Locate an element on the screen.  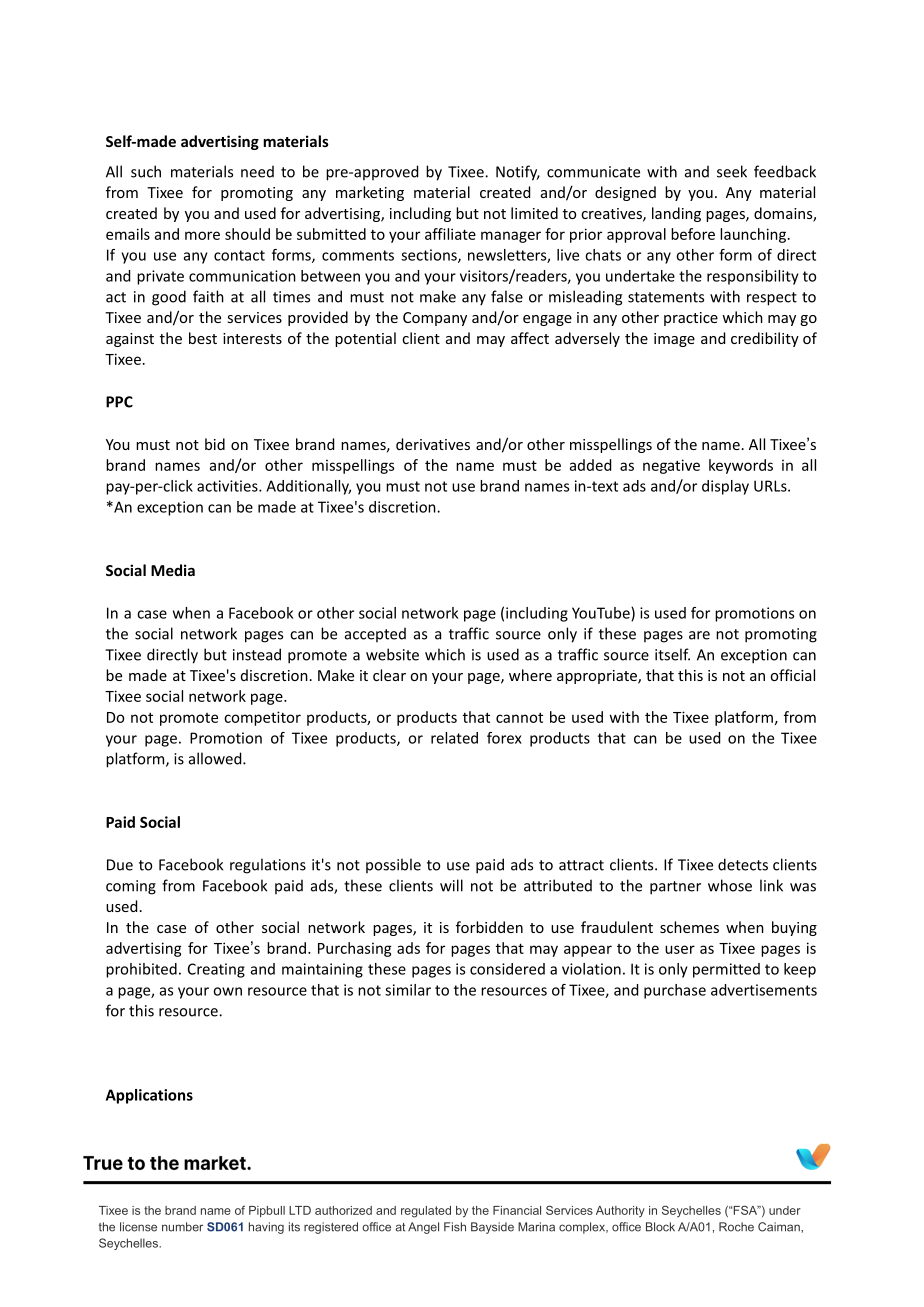
Fish is located at coordinates (455, 1227).
